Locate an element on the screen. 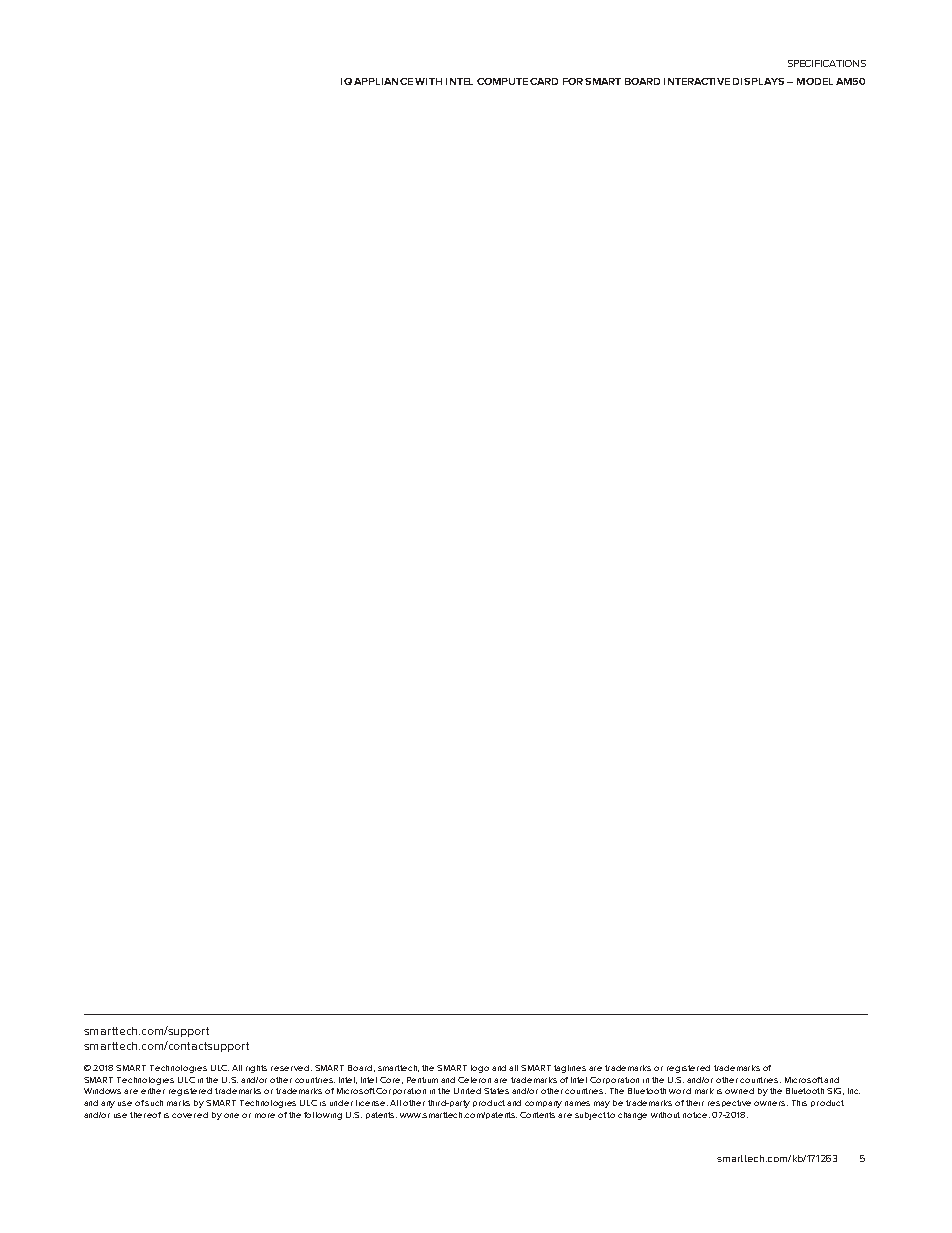 The width and height of the screenshot is (952, 1233). FOR is located at coordinates (573, 81).
